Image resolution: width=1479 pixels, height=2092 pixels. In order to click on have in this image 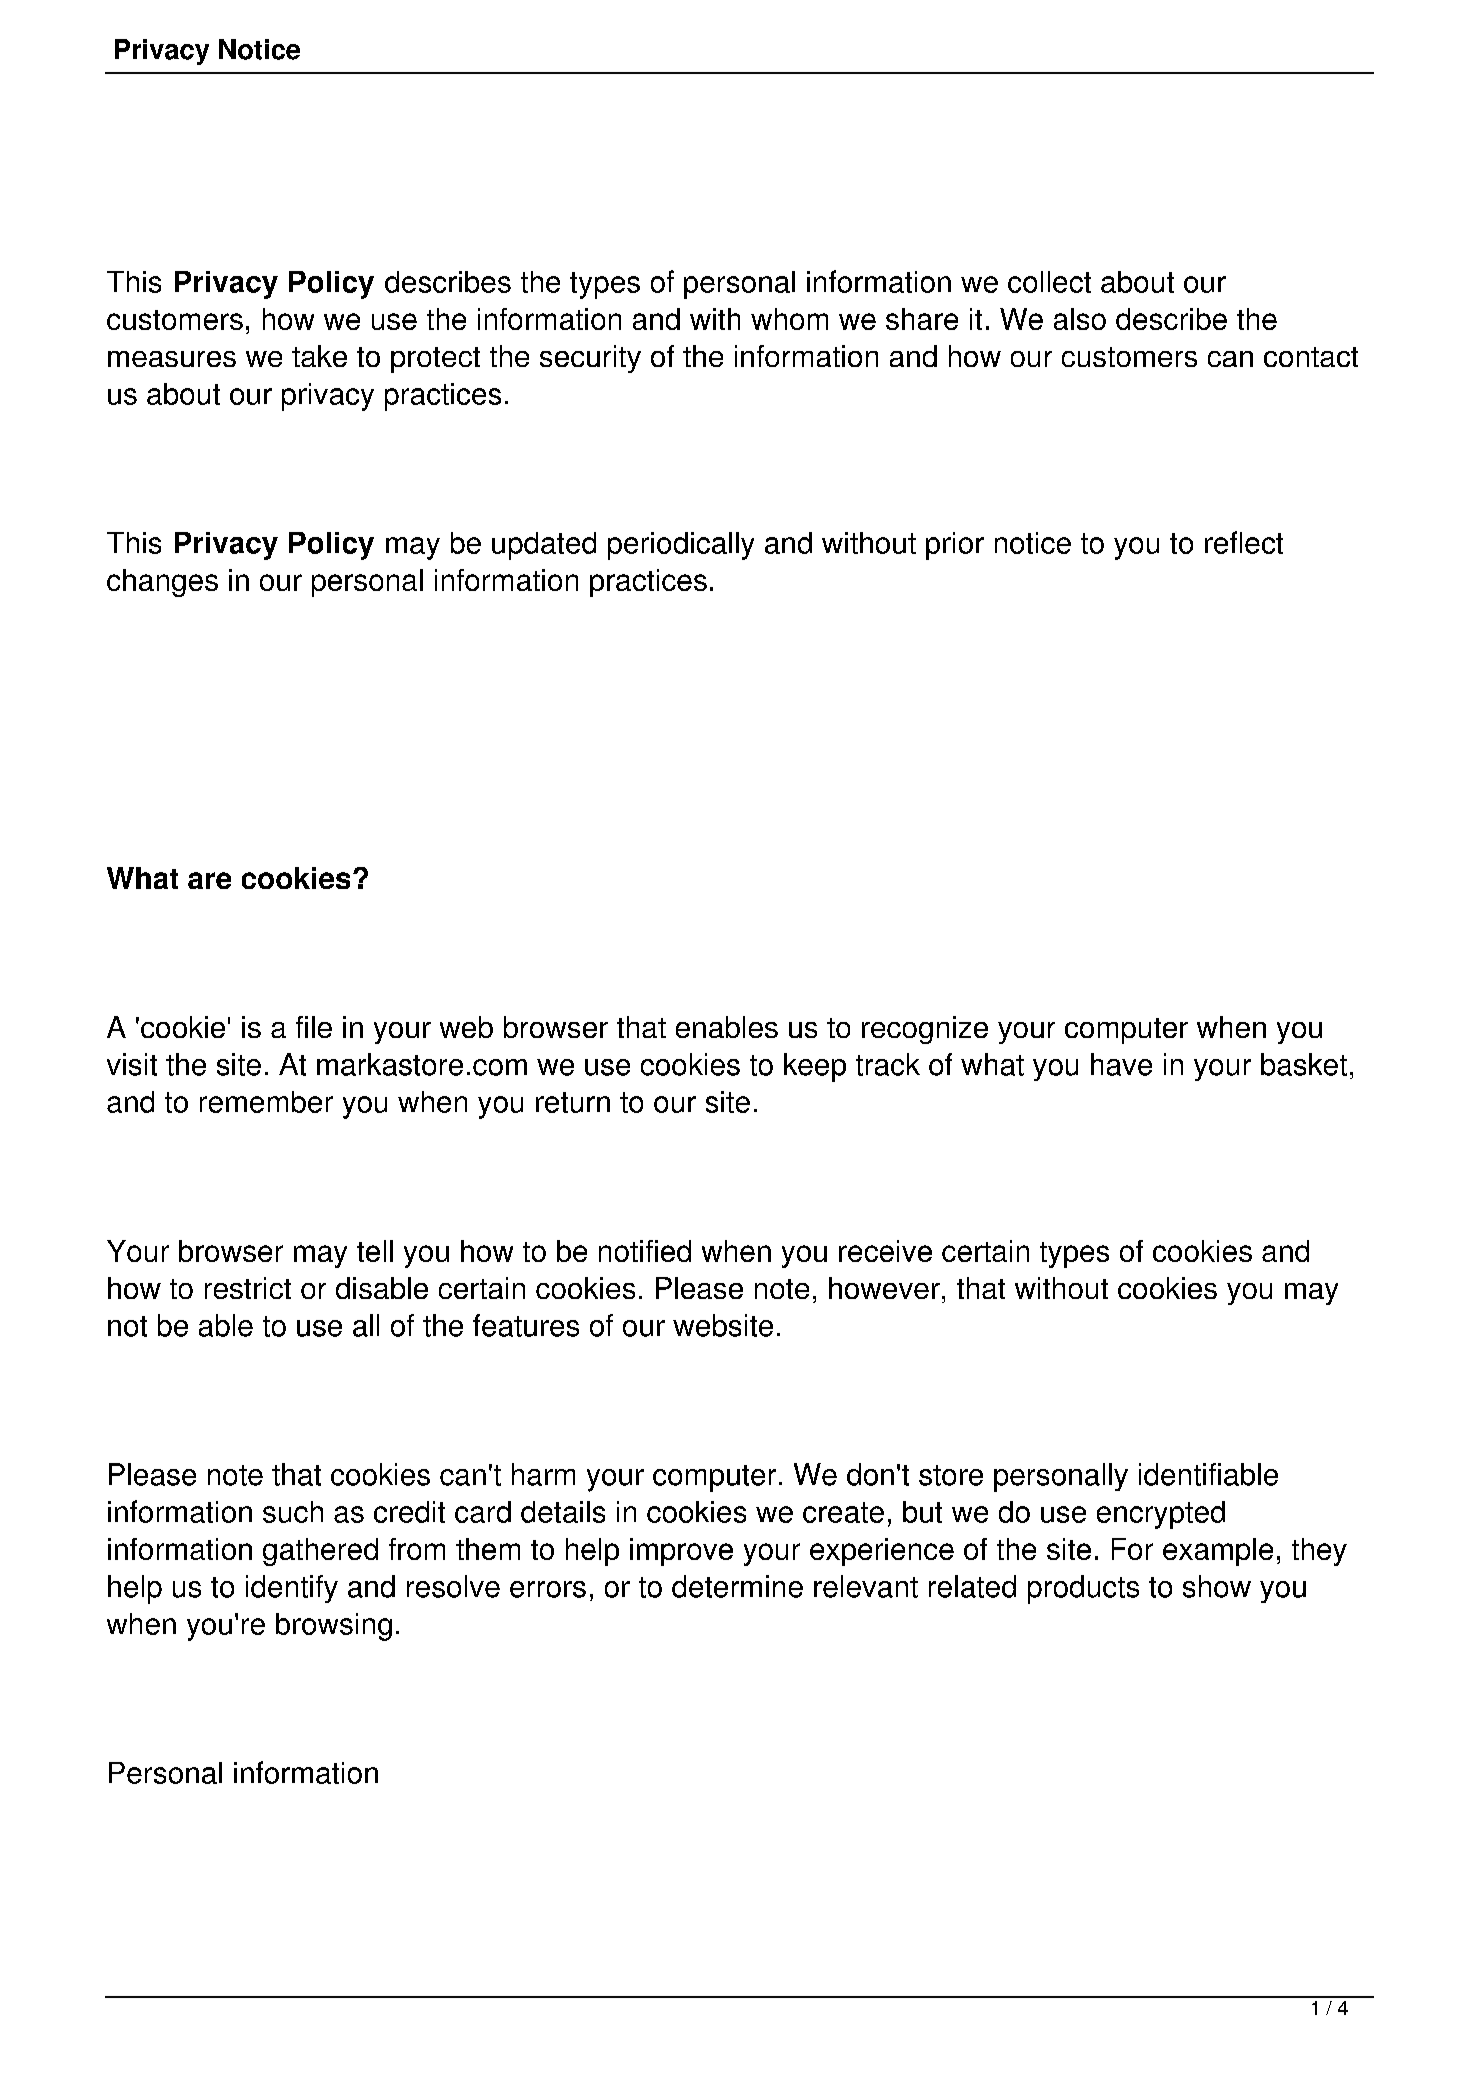, I will do `click(1121, 1064)`.
